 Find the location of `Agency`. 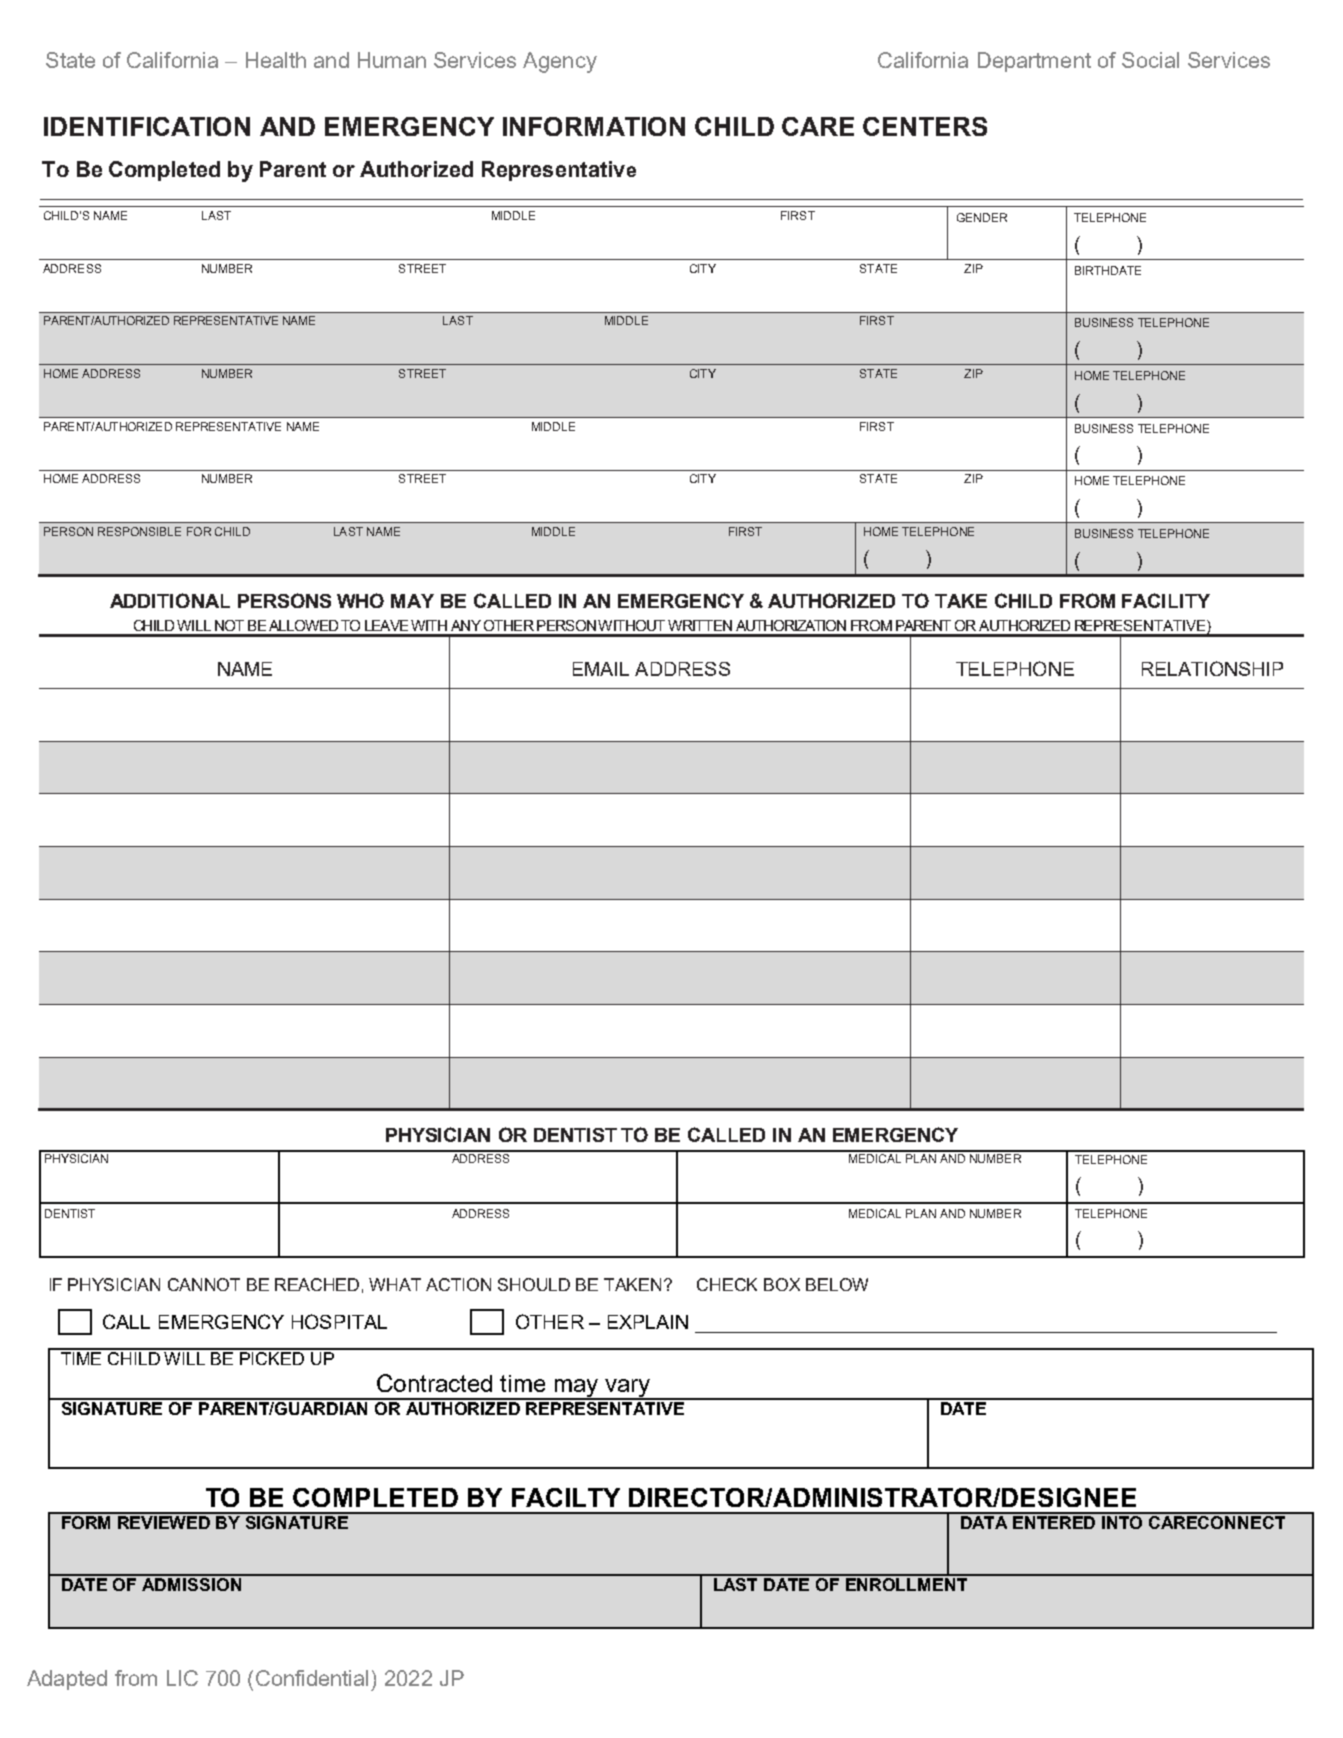

Agency is located at coordinates (560, 62).
